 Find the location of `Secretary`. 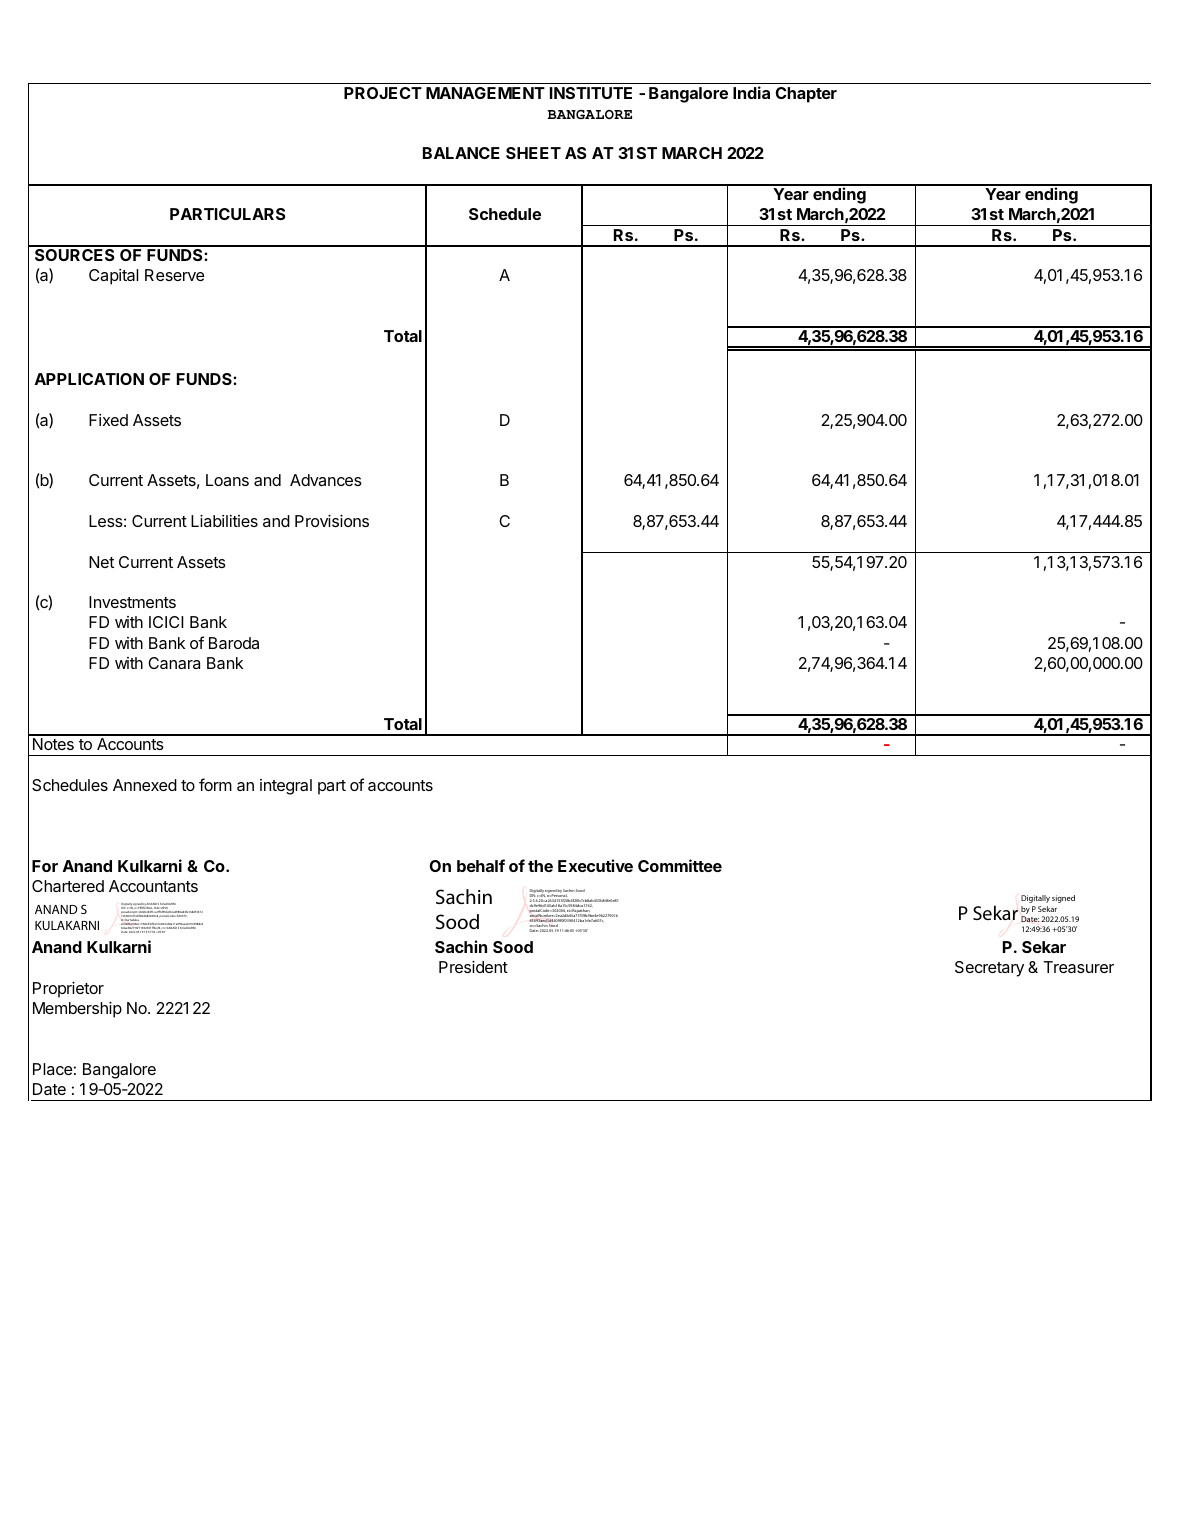

Secretary is located at coordinates (989, 969).
